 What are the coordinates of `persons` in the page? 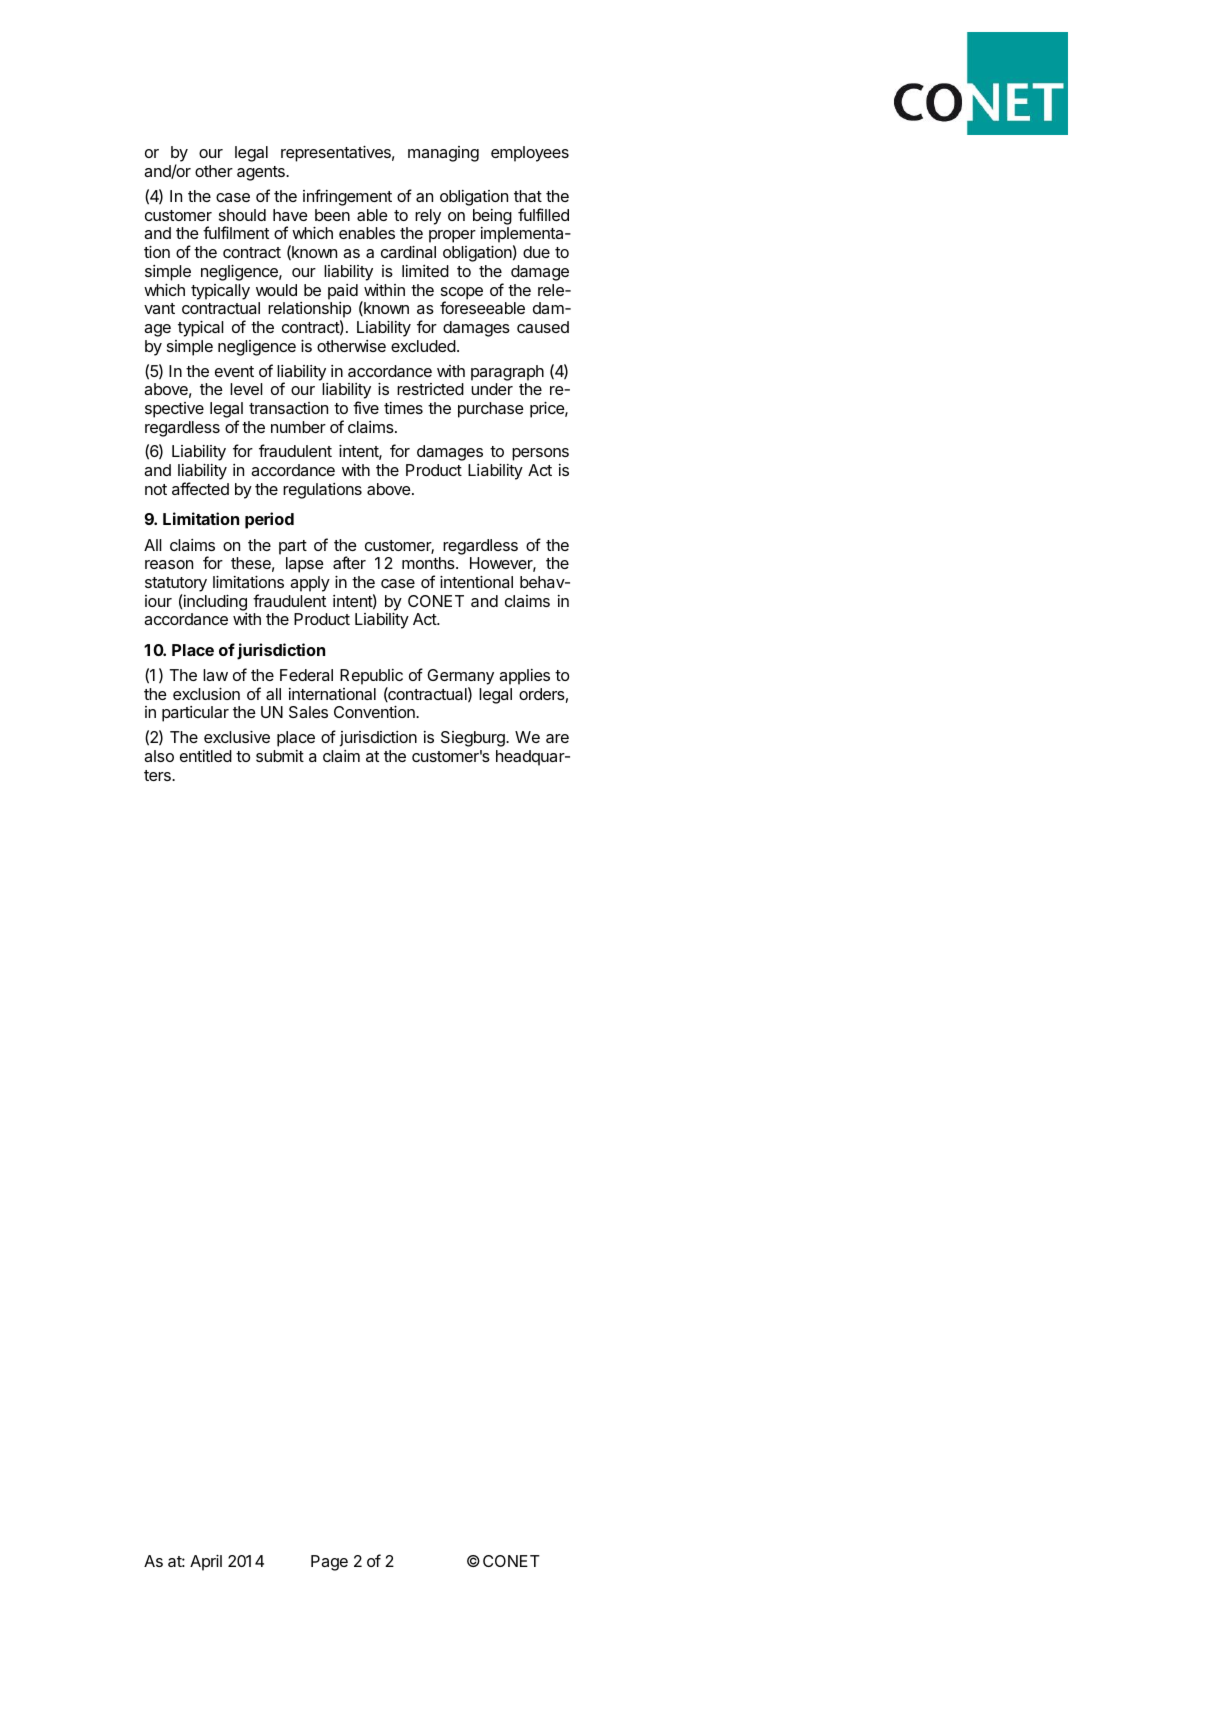 It's located at (540, 454).
